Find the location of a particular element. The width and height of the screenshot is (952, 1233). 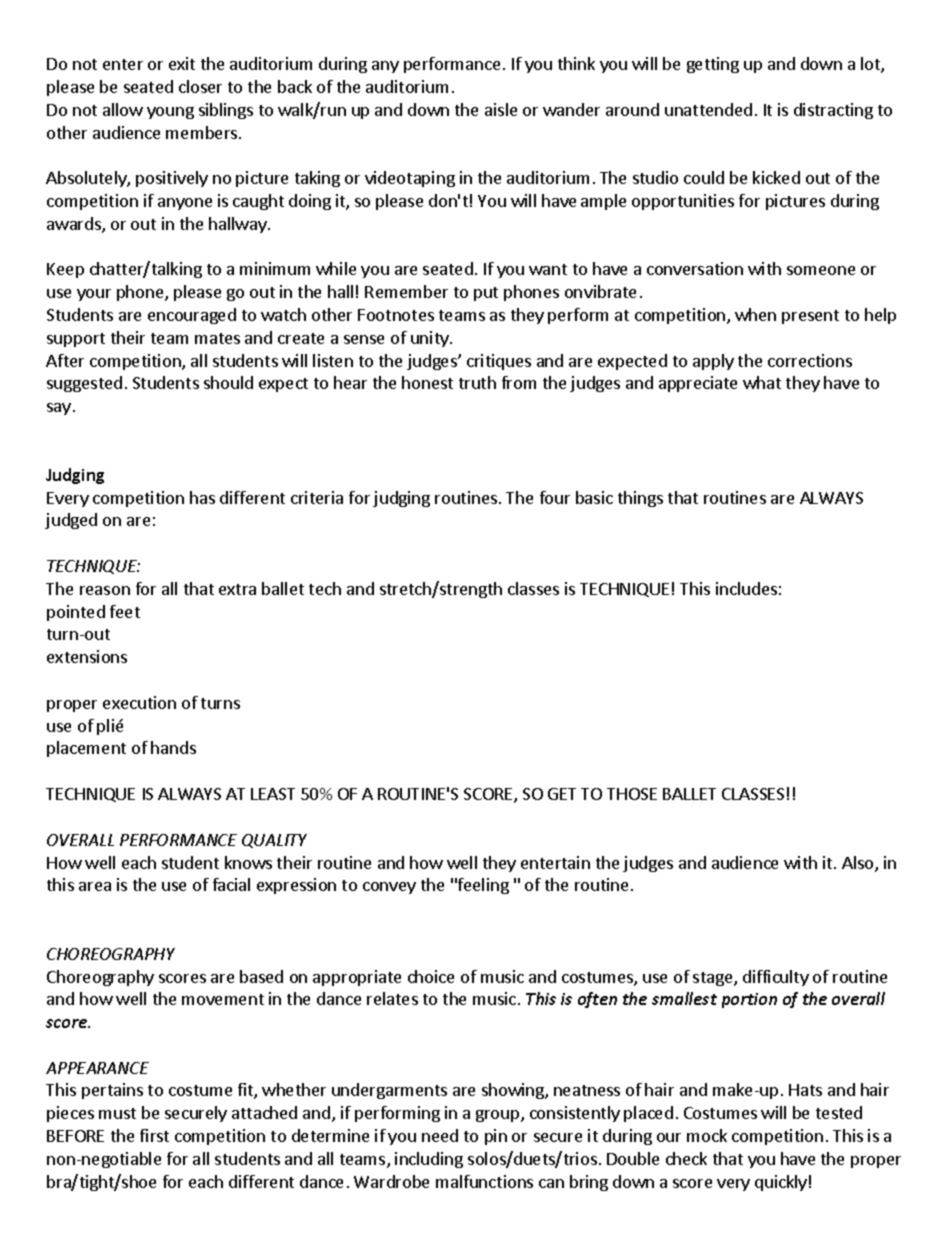

has is located at coordinates (202, 497).
